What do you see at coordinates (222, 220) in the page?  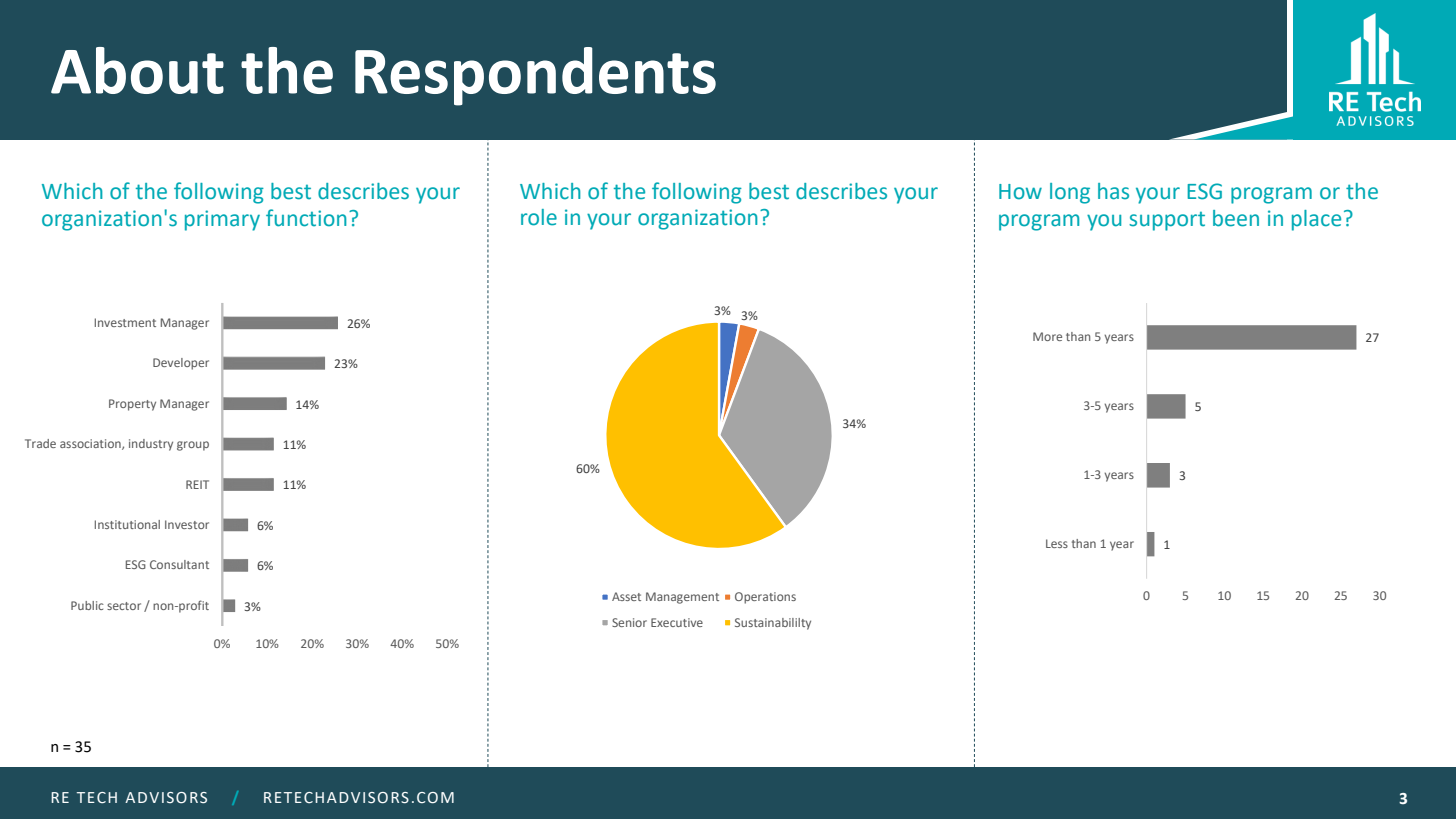 I see `primary` at bounding box center [222, 220].
